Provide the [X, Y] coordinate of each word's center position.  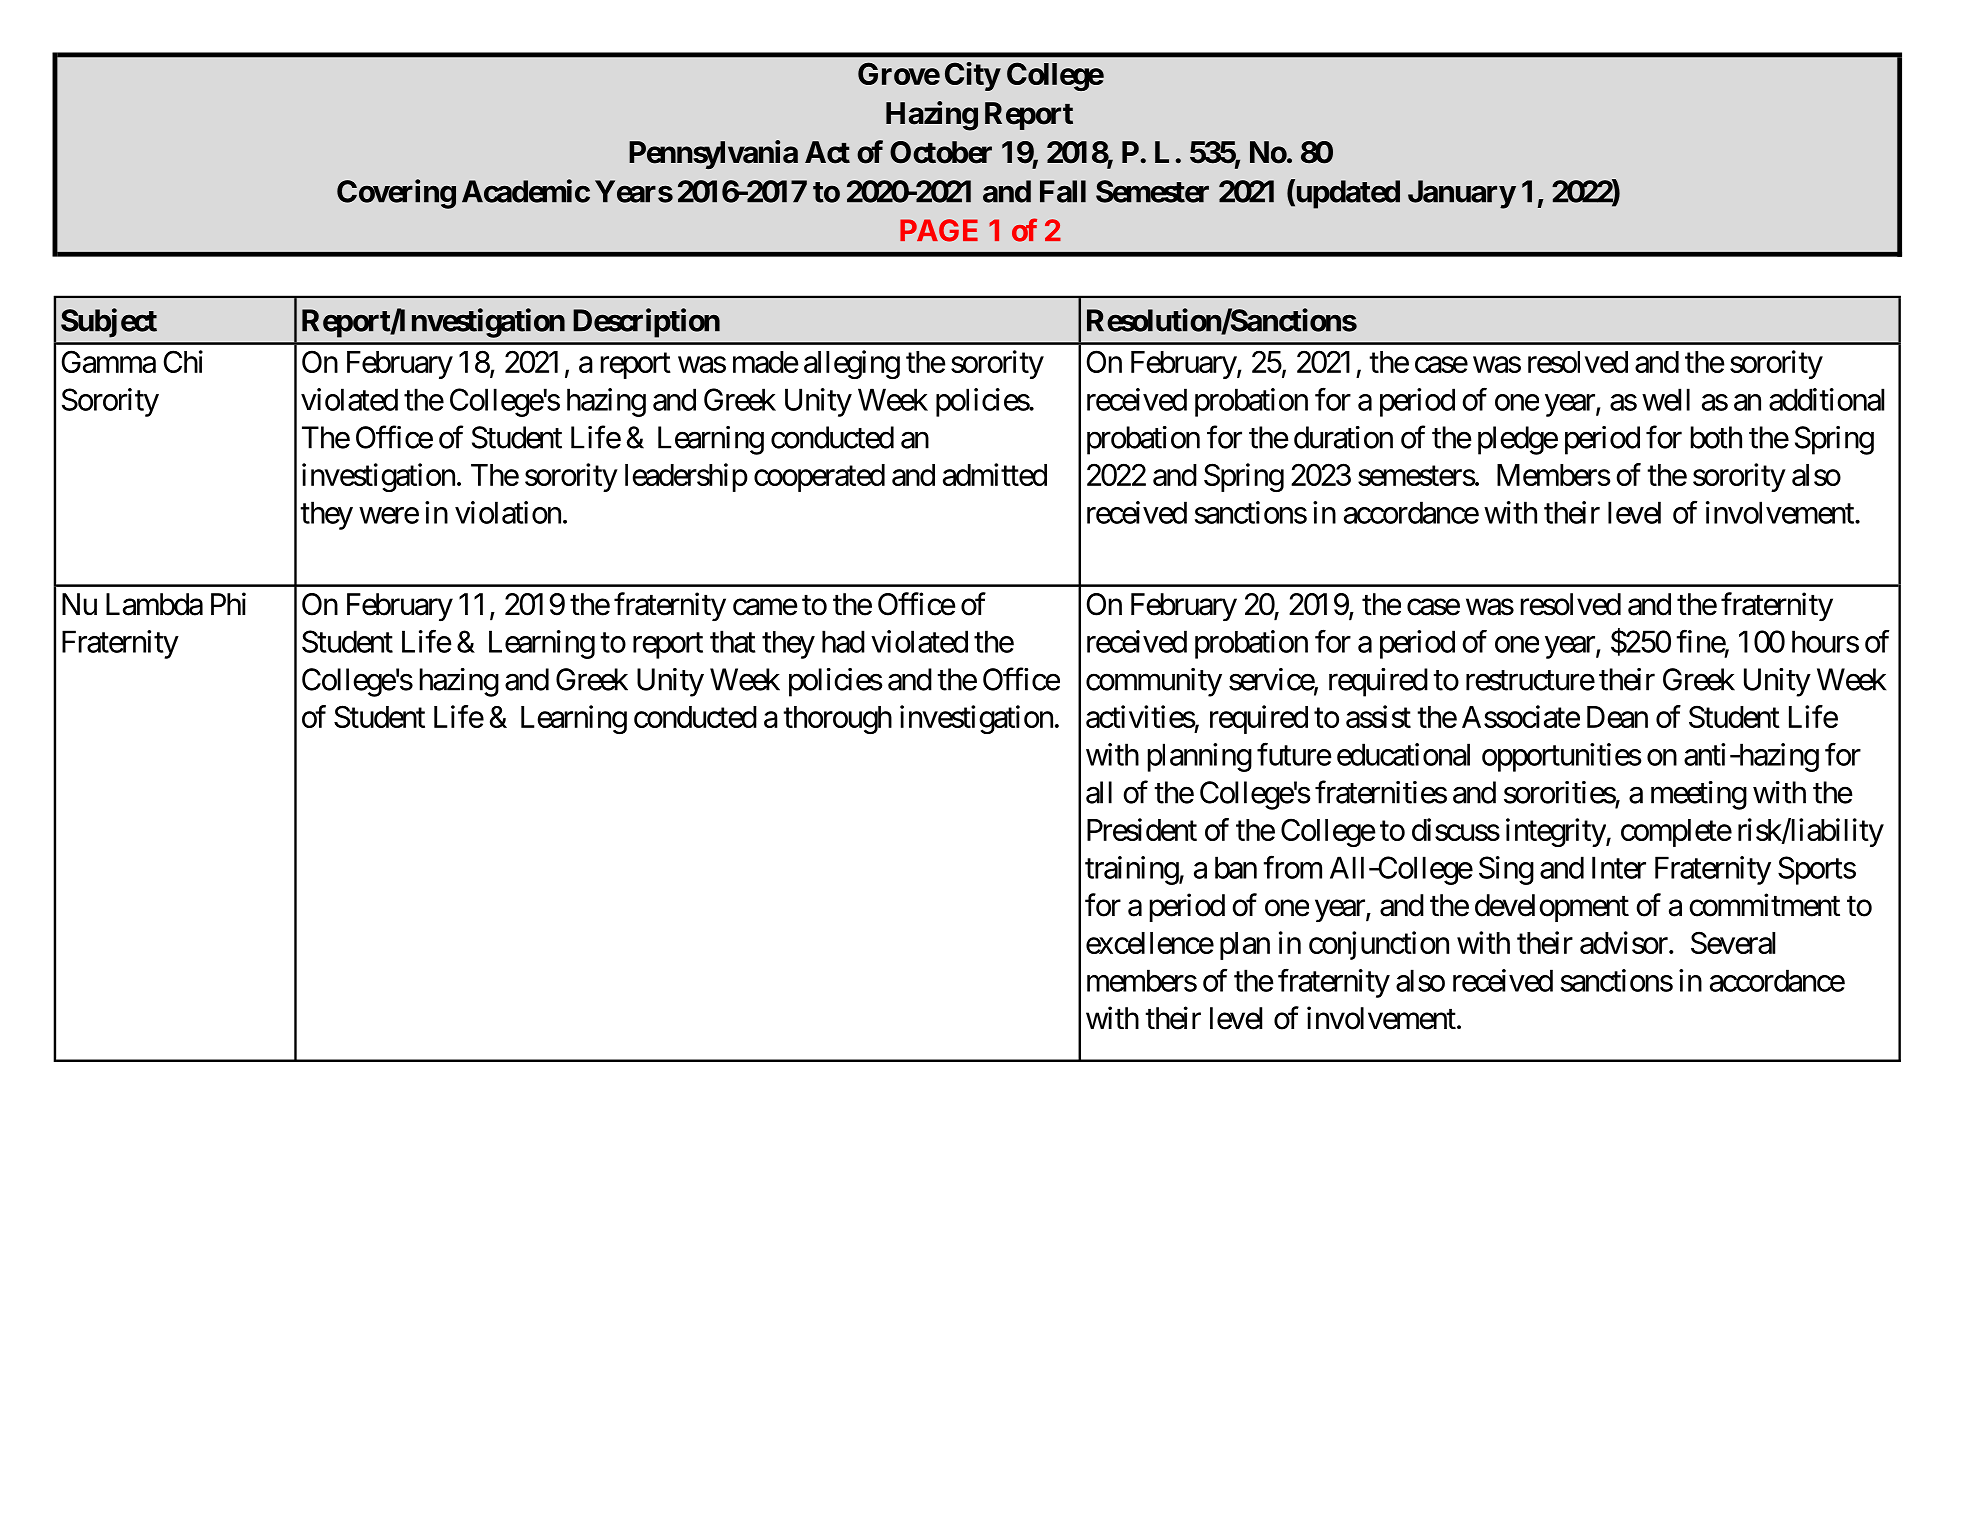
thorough [837, 720]
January [1462, 194]
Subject [109, 323]
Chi [183, 361]
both [1716, 437]
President [1142, 829]
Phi [228, 603]
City [972, 76]
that [733, 641]
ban [1236, 867]
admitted [995, 474]
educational [1403, 754]
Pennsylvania [713, 154]
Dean [1617, 717]
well [1666, 399]
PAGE [939, 230]
